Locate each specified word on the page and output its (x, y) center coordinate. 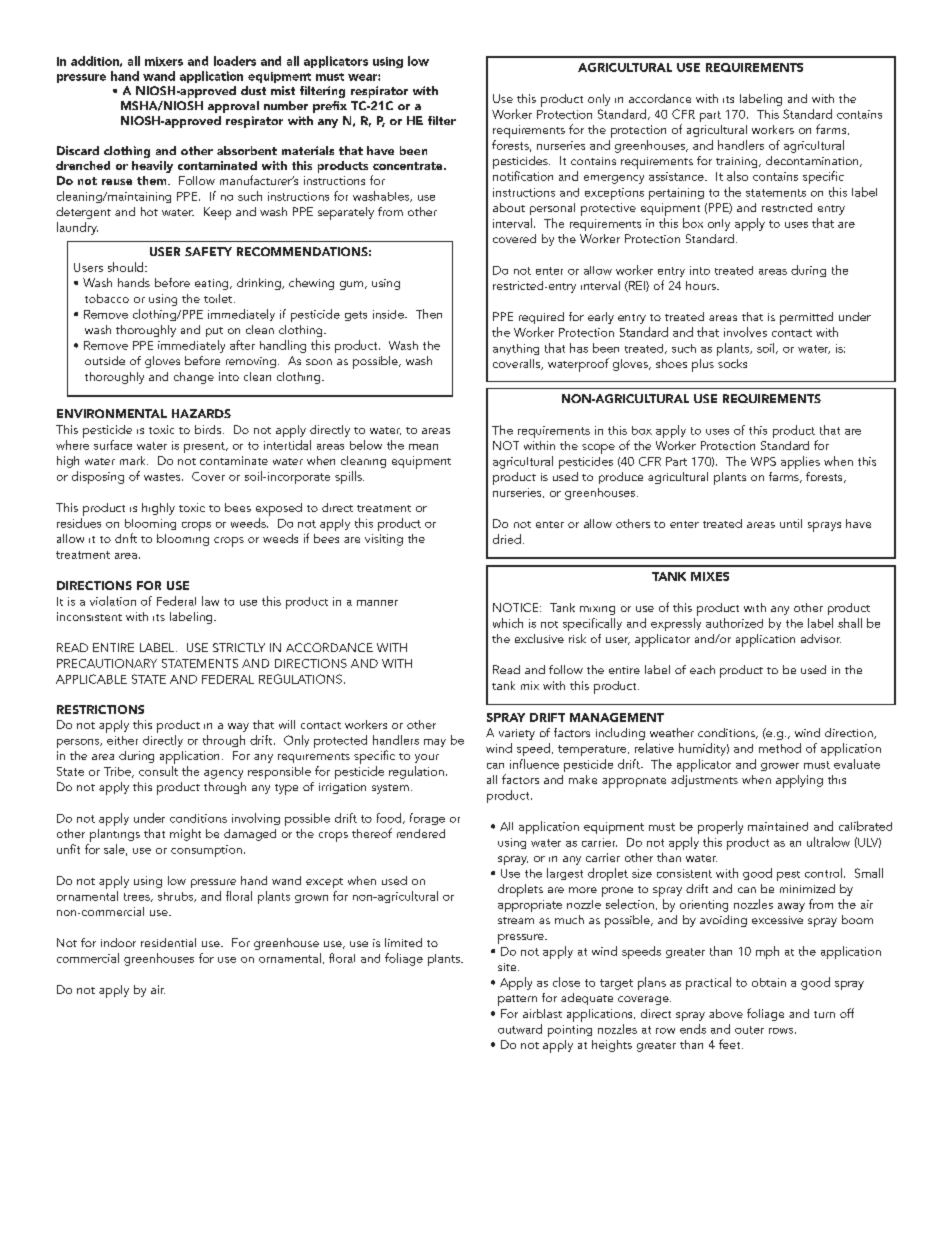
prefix (330, 107)
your (427, 758)
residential (168, 942)
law (210, 601)
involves (745, 332)
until (791, 523)
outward (520, 1029)
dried (507, 539)
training (738, 162)
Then (429, 314)
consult (158, 771)
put (214, 332)
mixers (164, 61)
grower (780, 767)
